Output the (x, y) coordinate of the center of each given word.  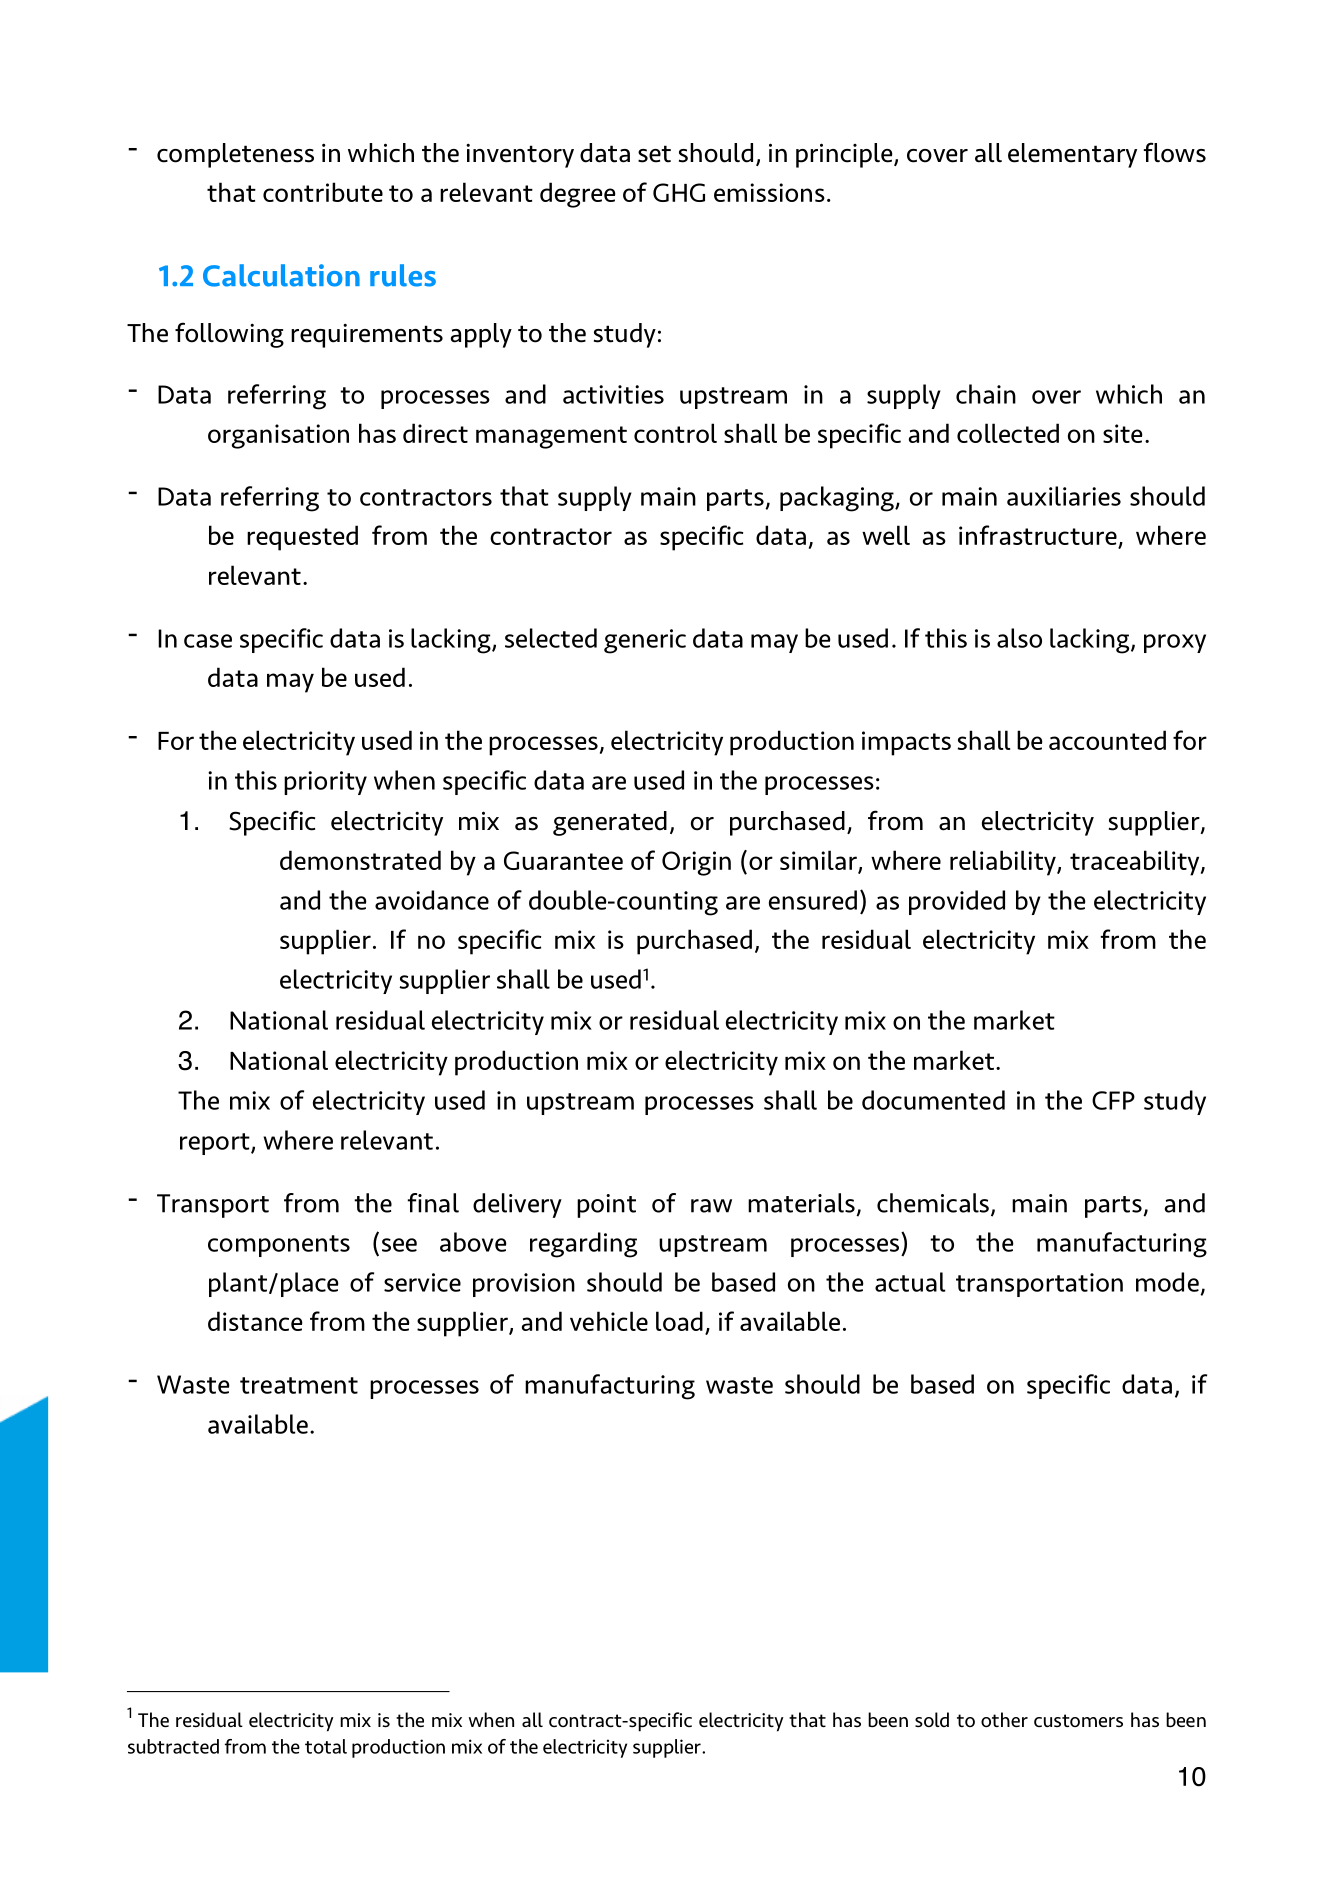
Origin (696, 863)
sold (932, 1719)
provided (957, 902)
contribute (323, 192)
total (326, 1746)
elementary (1072, 155)
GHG (679, 192)
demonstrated (360, 860)
